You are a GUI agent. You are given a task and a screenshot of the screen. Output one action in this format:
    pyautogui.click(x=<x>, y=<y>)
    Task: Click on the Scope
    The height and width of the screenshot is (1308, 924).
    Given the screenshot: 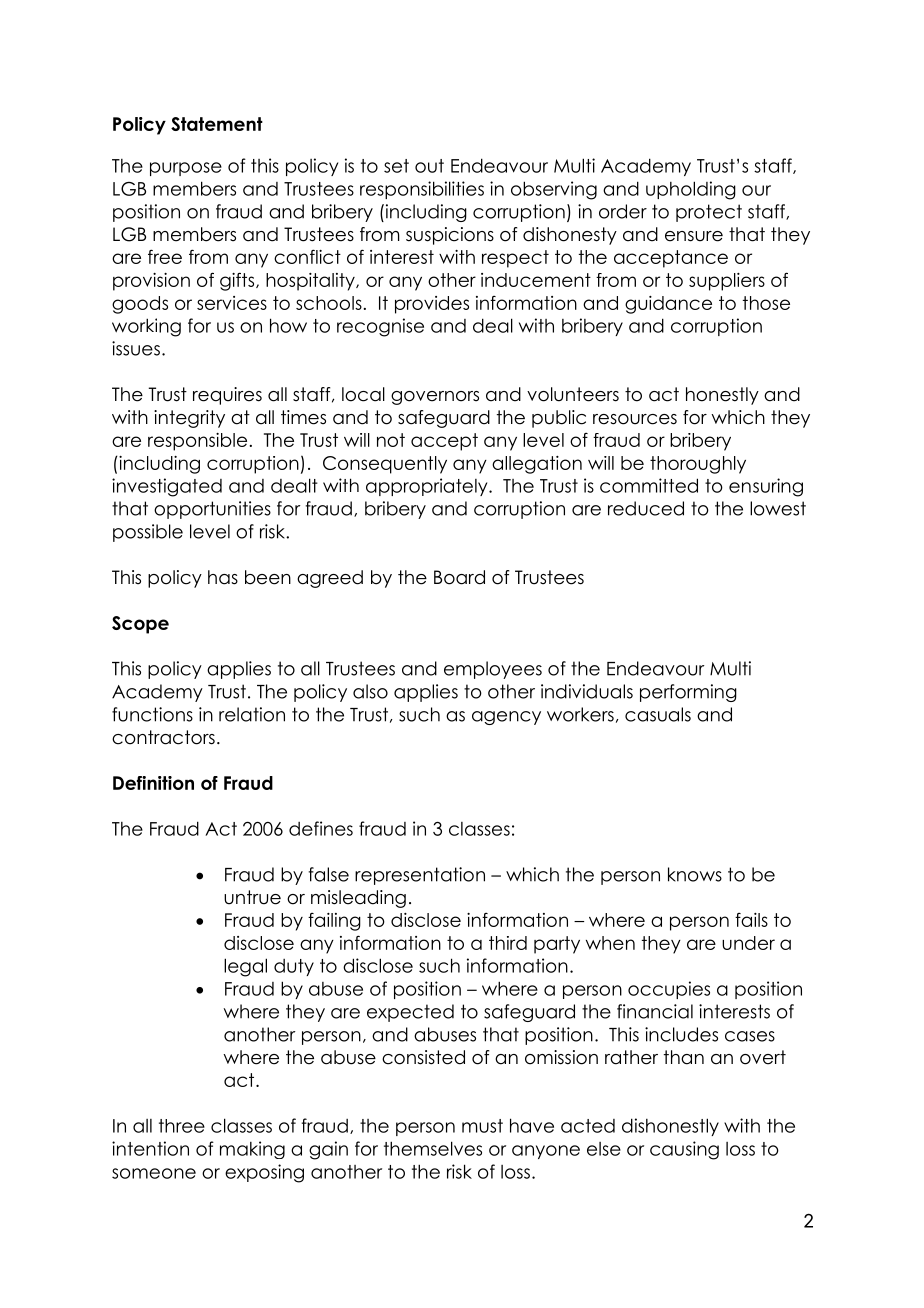 What is the action you would take?
    pyautogui.click(x=140, y=625)
